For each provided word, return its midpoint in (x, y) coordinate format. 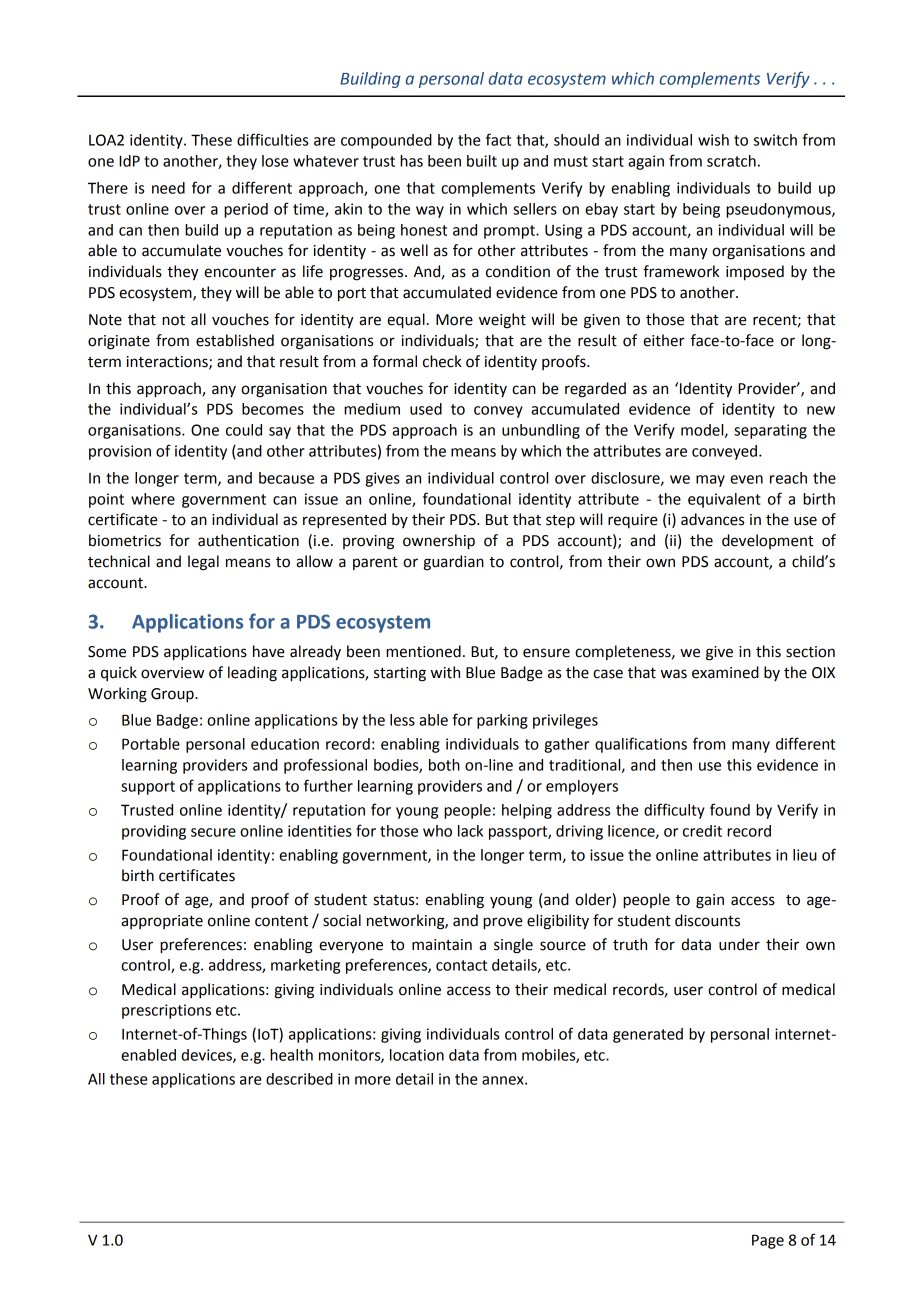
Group (173, 695)
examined (725, 672)
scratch (731, 161)
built (482, 161)
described (299, 1079)
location (417, 1055)
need (168, 188)
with (445, 672)
